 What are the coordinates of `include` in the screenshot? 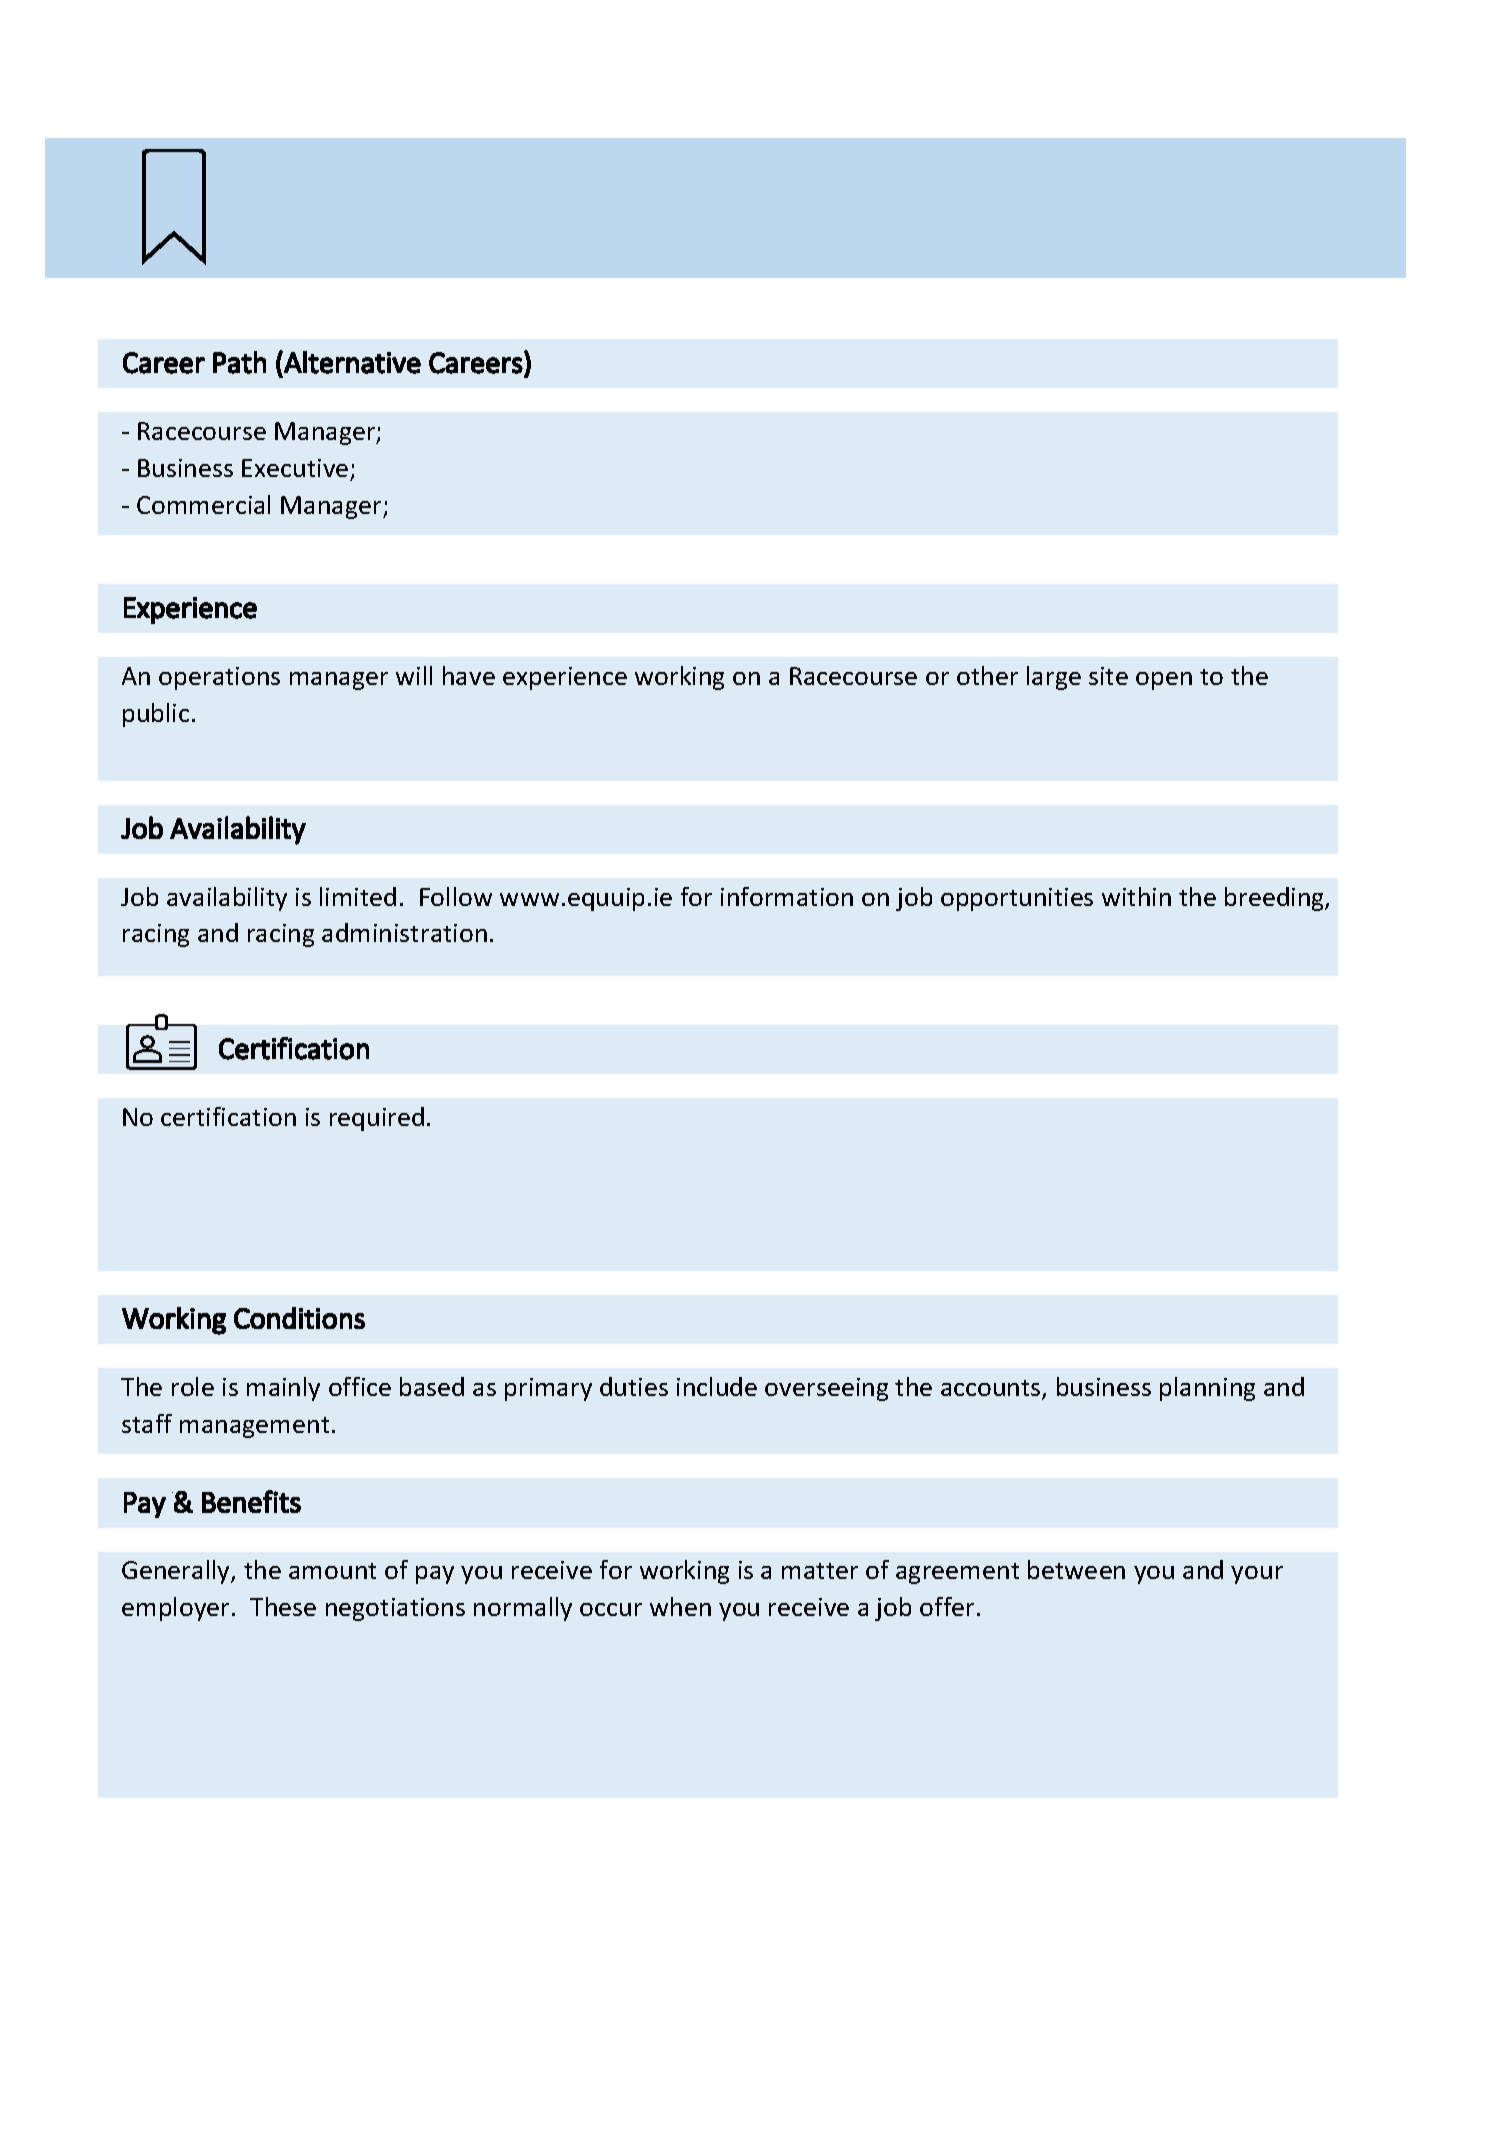 It's located at (717, 1386).
